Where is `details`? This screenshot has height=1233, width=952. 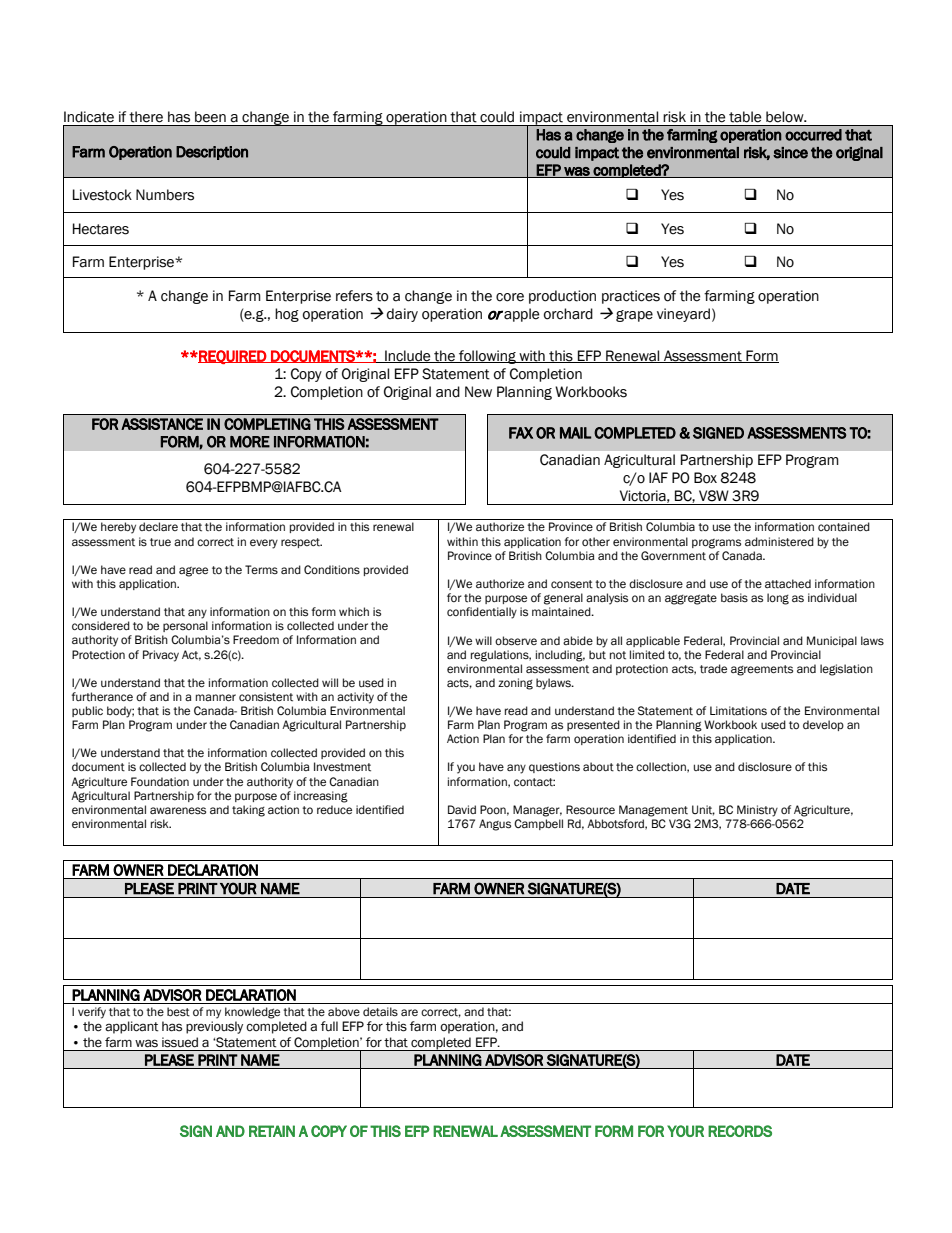
details is located at coordinates (380, 1012).
